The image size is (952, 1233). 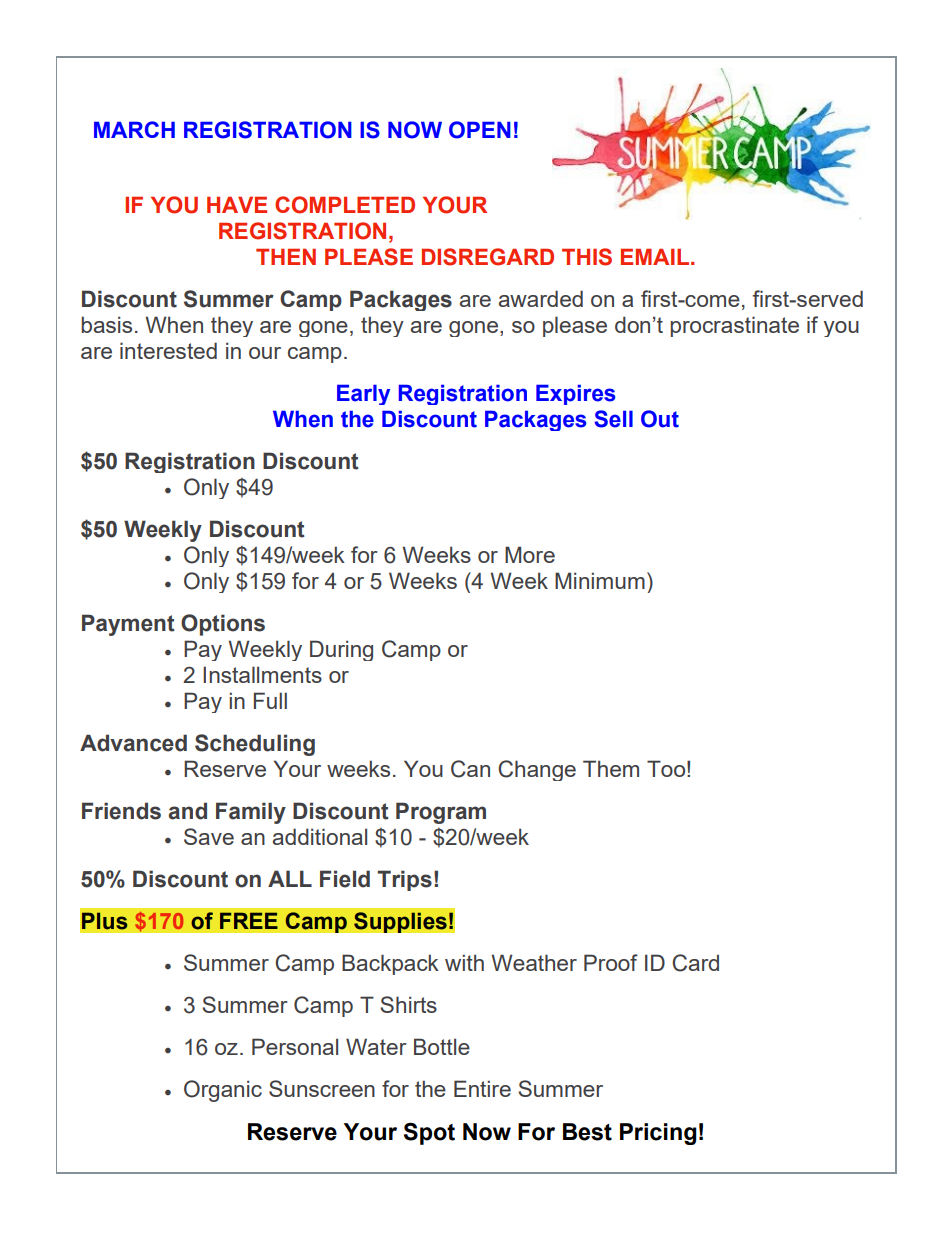 What do you see at coordinates (611, 768) in the screenshot?
I see `Them` at bounding box center [611, 768].
